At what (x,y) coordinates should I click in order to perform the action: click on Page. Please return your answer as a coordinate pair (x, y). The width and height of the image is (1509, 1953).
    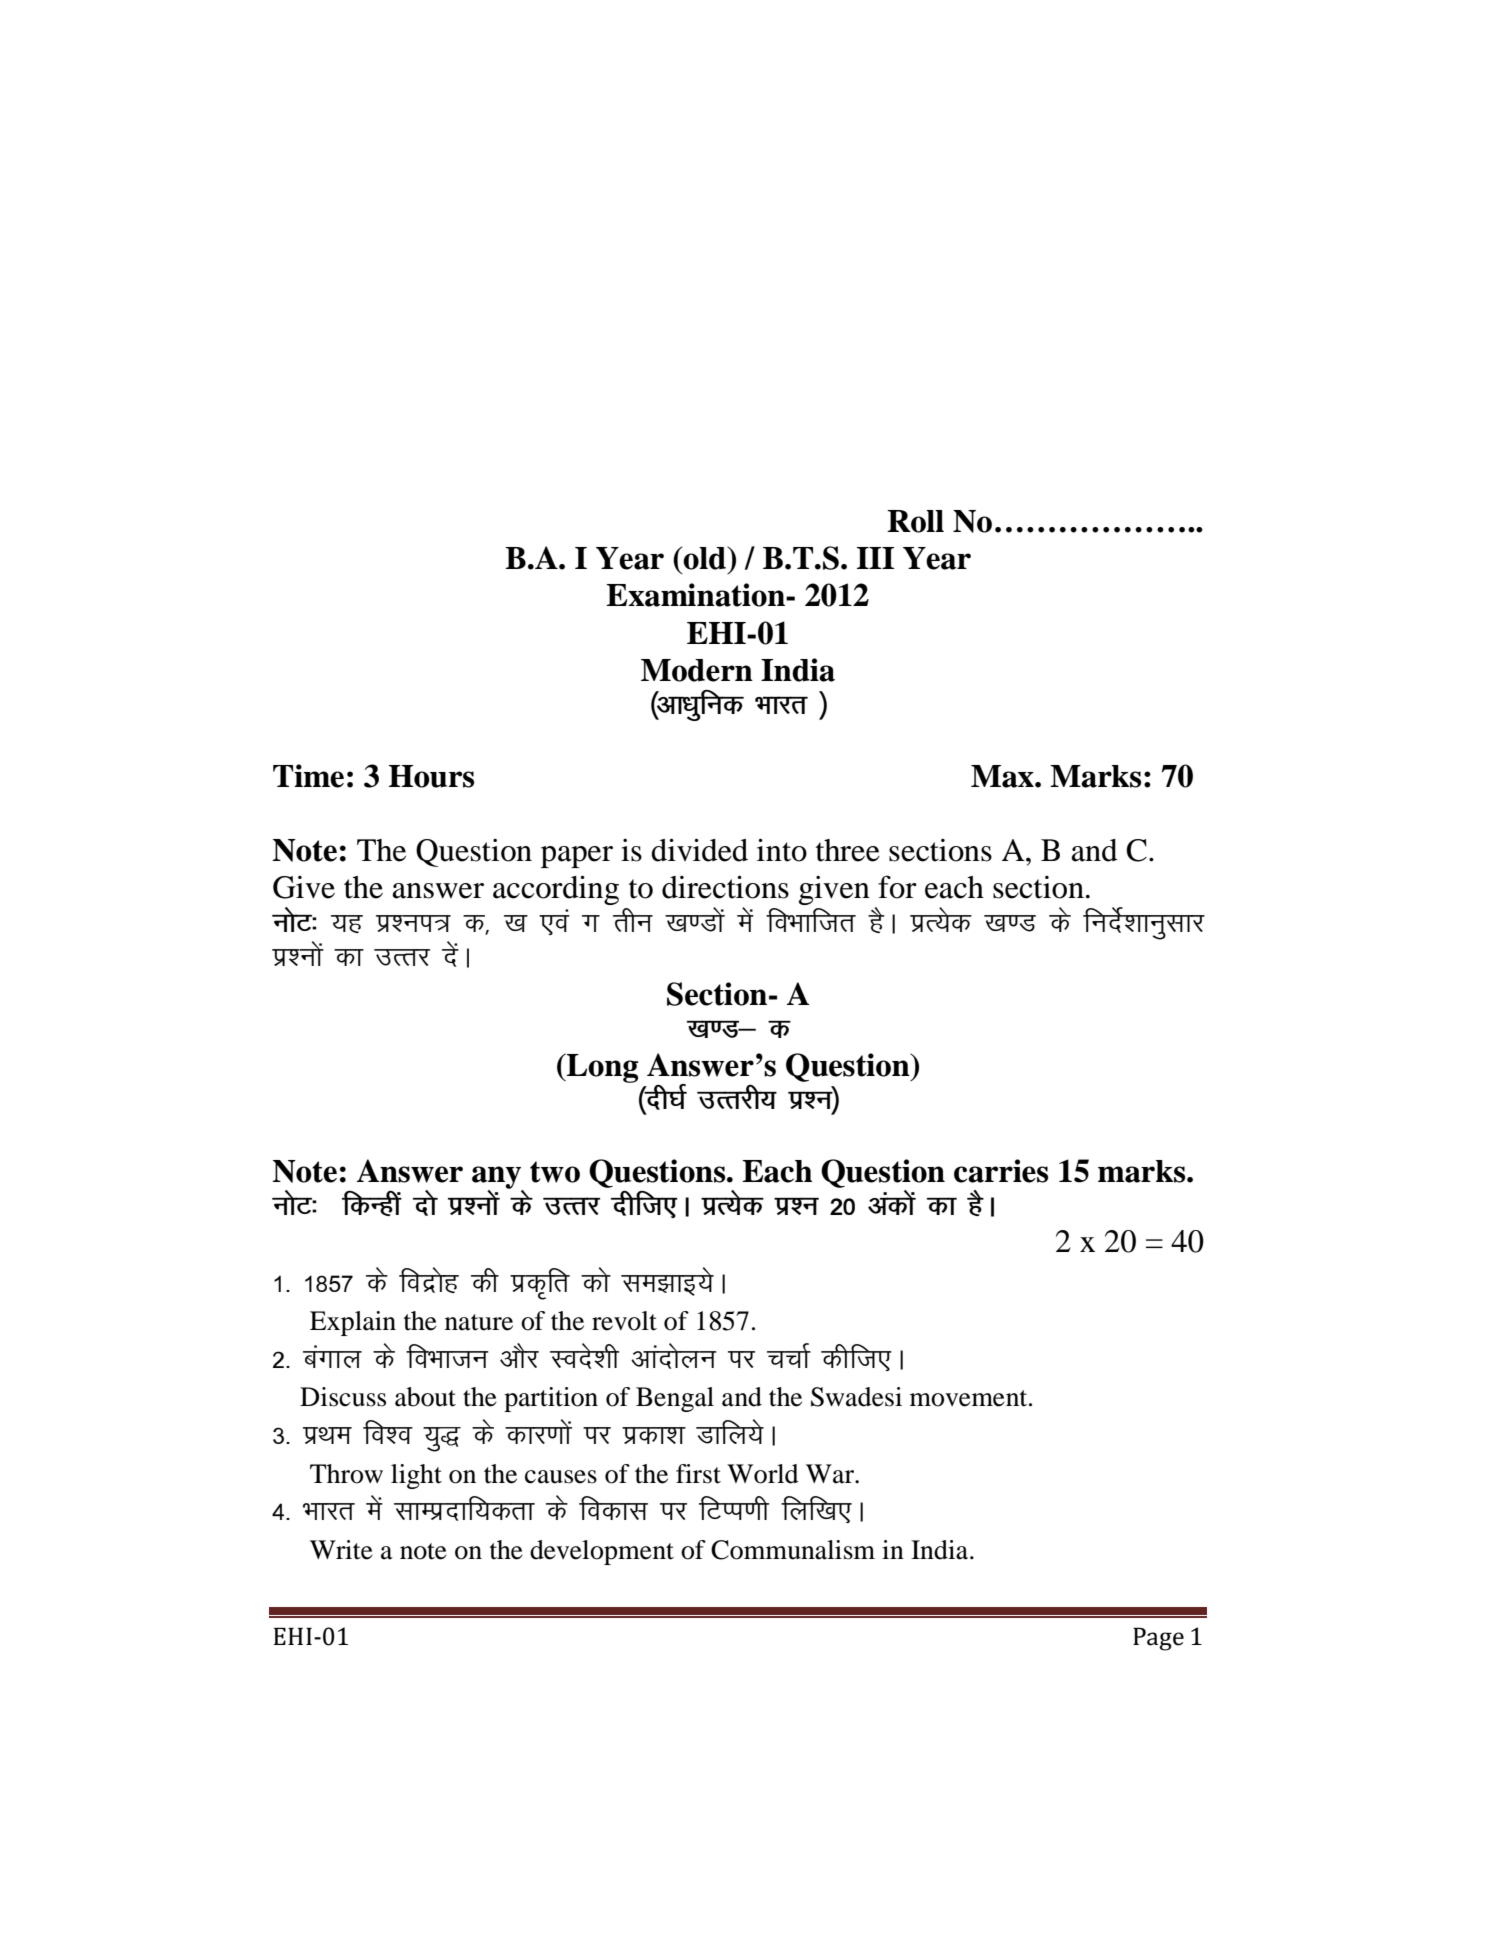
    Looking at the image, I should click on (1158, 1639).
